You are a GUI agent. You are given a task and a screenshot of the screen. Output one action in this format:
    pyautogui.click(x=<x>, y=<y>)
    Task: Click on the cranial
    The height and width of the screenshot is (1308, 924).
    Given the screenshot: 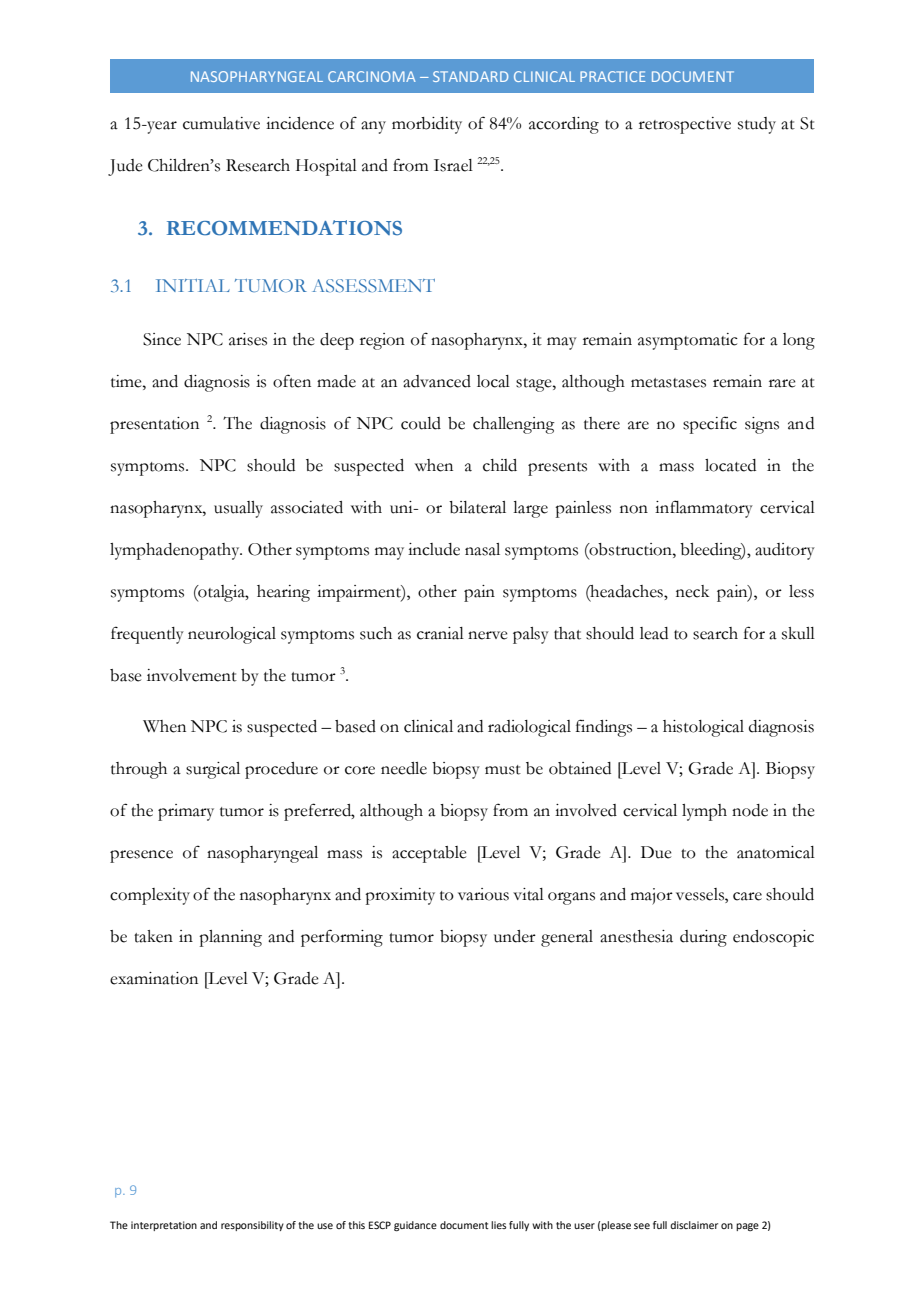 What is the action you would take?
    pyautogui.click(x=440, y=633)
